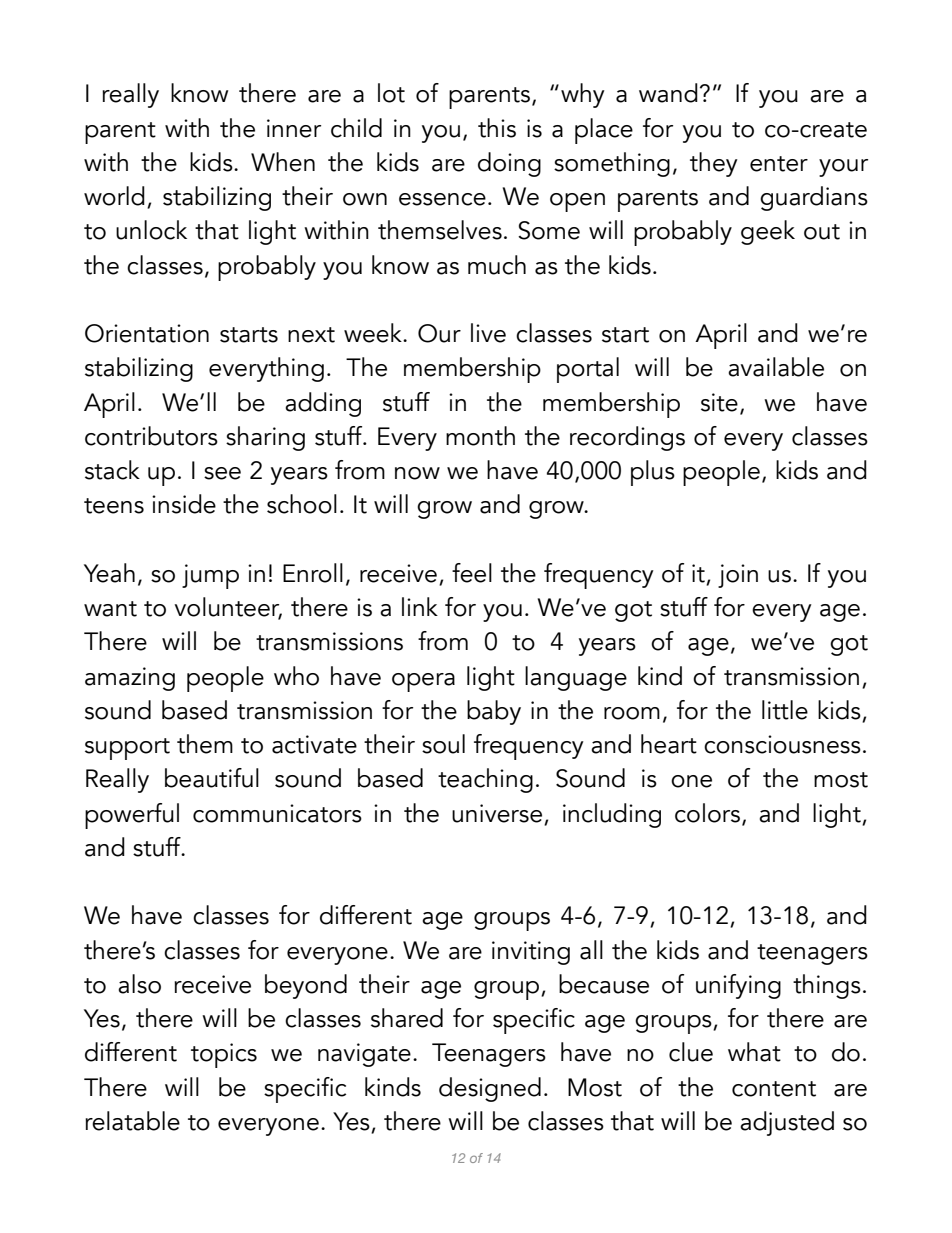 This document has height=1233, width=952. I want to click on enter, so click(779, 164).
